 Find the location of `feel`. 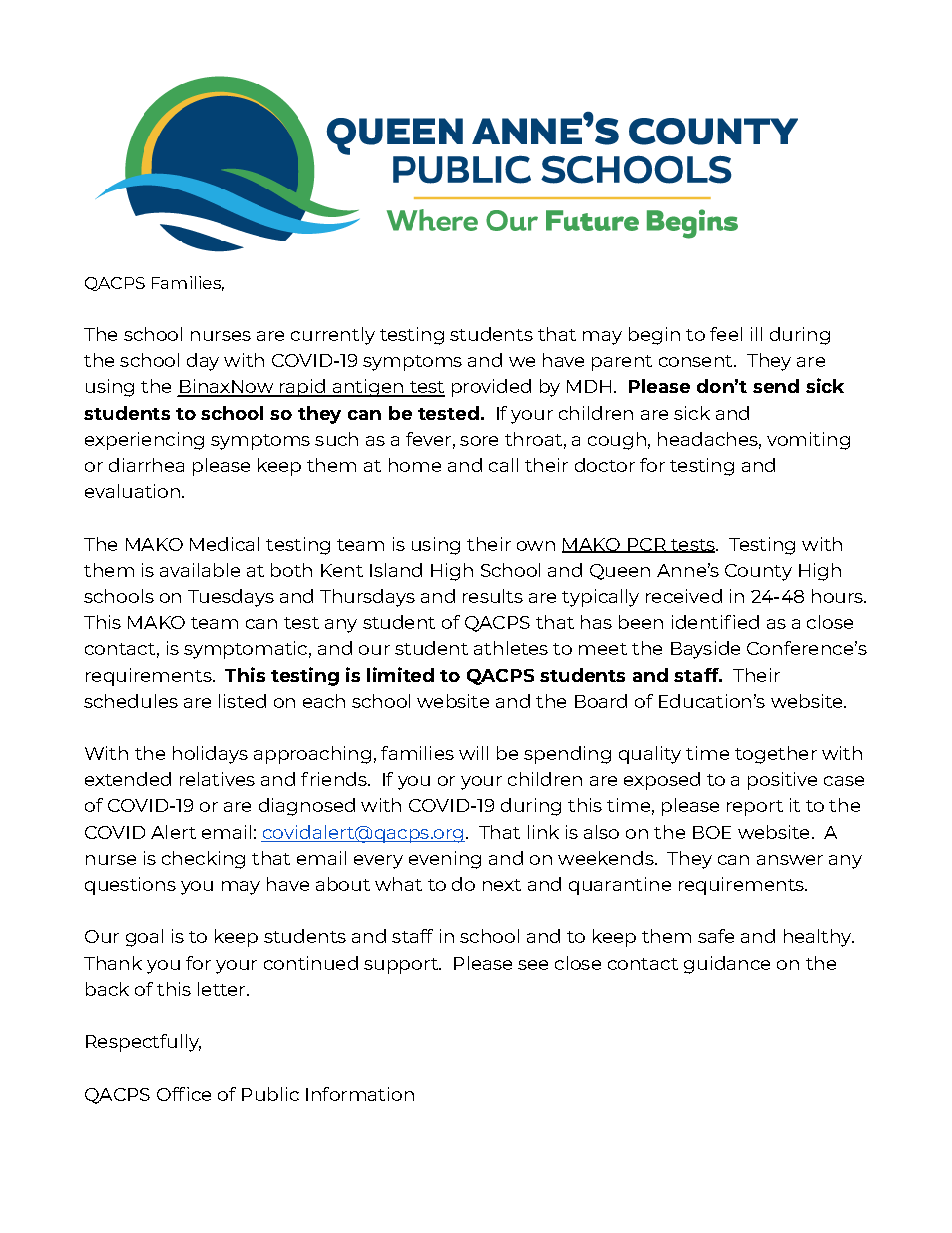

feel is located at coordinates (726, 334).
